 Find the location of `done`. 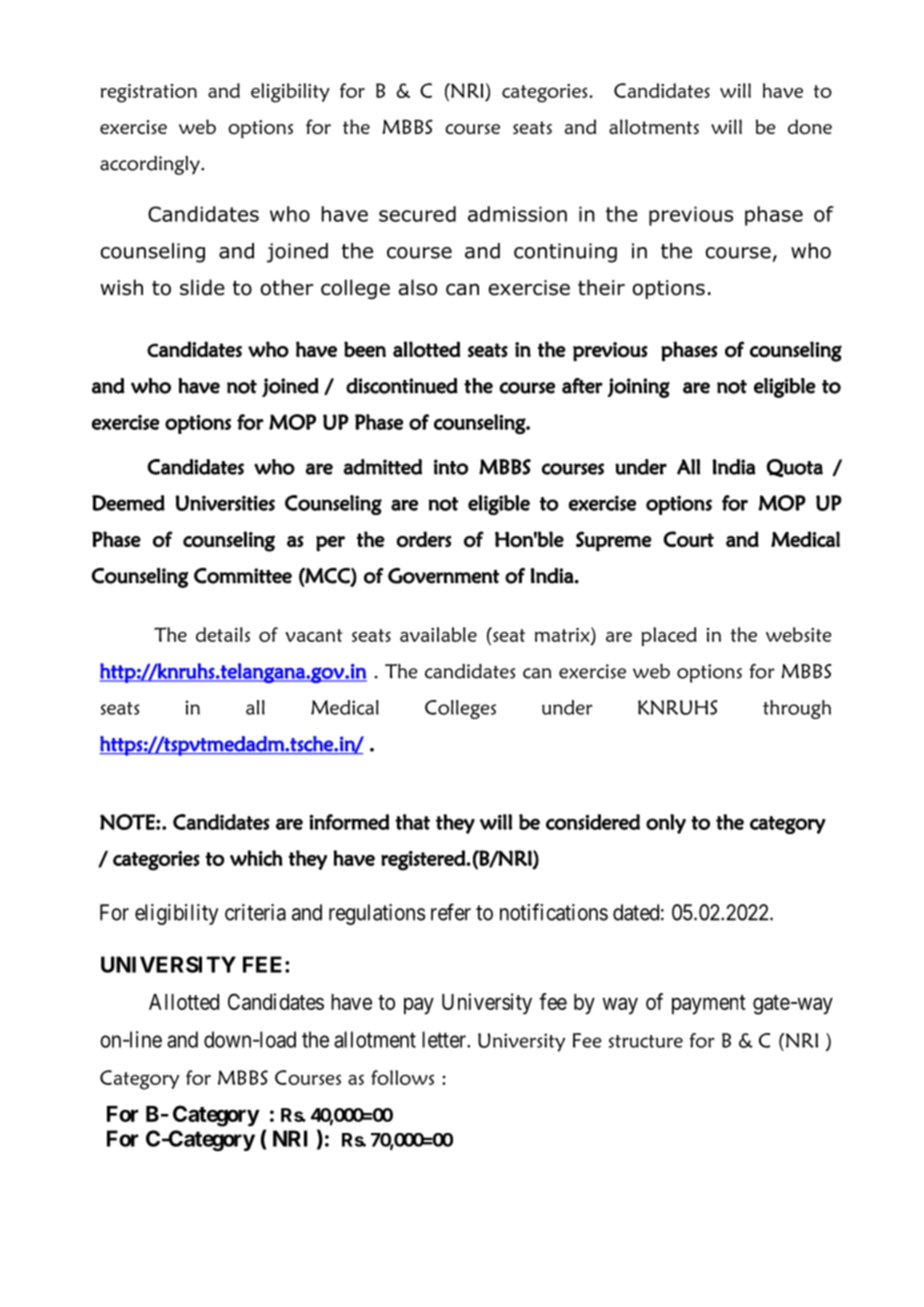

done is located at coordinates (810, 127).
